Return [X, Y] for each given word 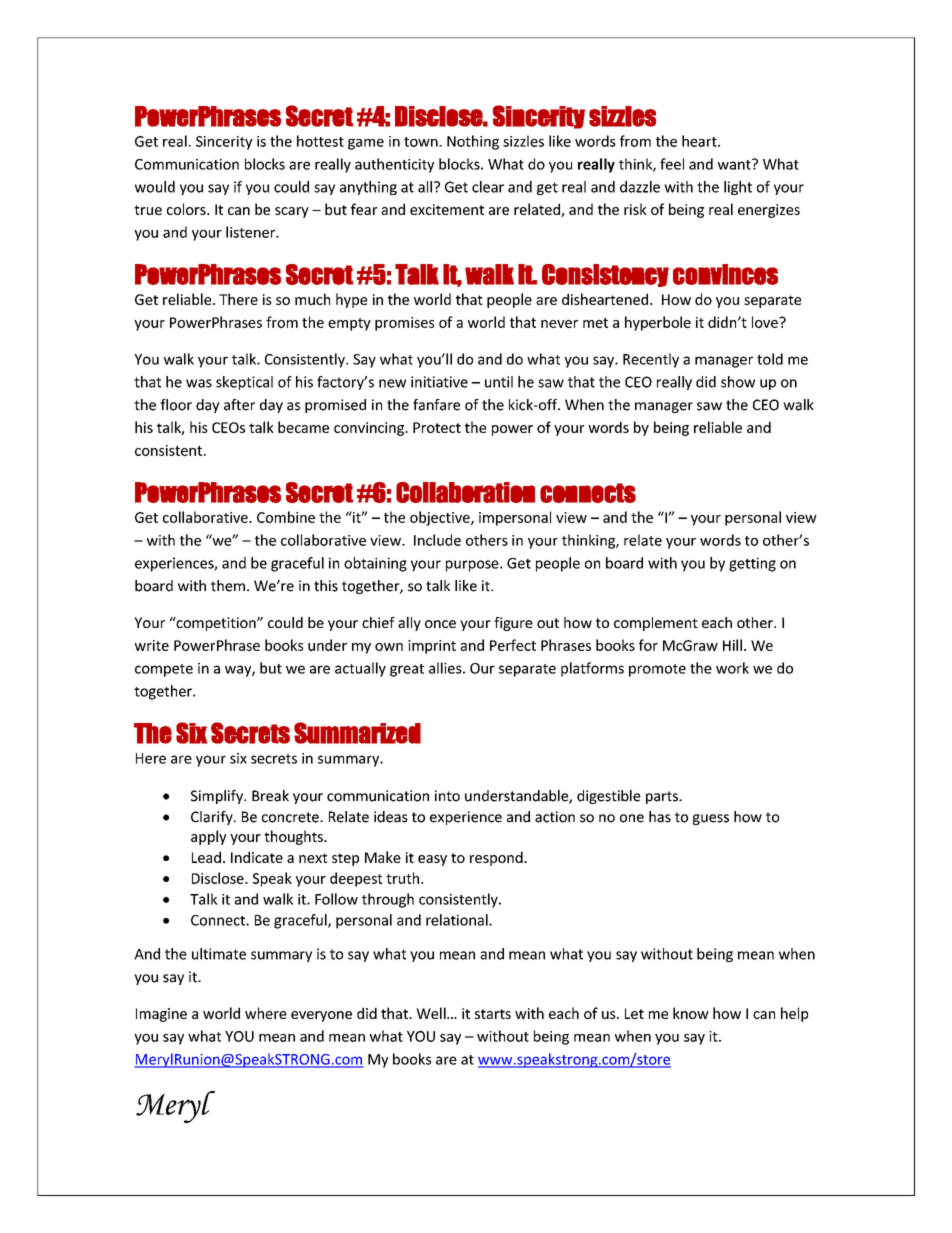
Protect [437, 427]
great [407, 670]
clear [488, 187]
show [738, 382]
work [732, 668]
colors [187, 209]
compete [164, 670]
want [735, 164]
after [239, 405]
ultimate [219, 954]
